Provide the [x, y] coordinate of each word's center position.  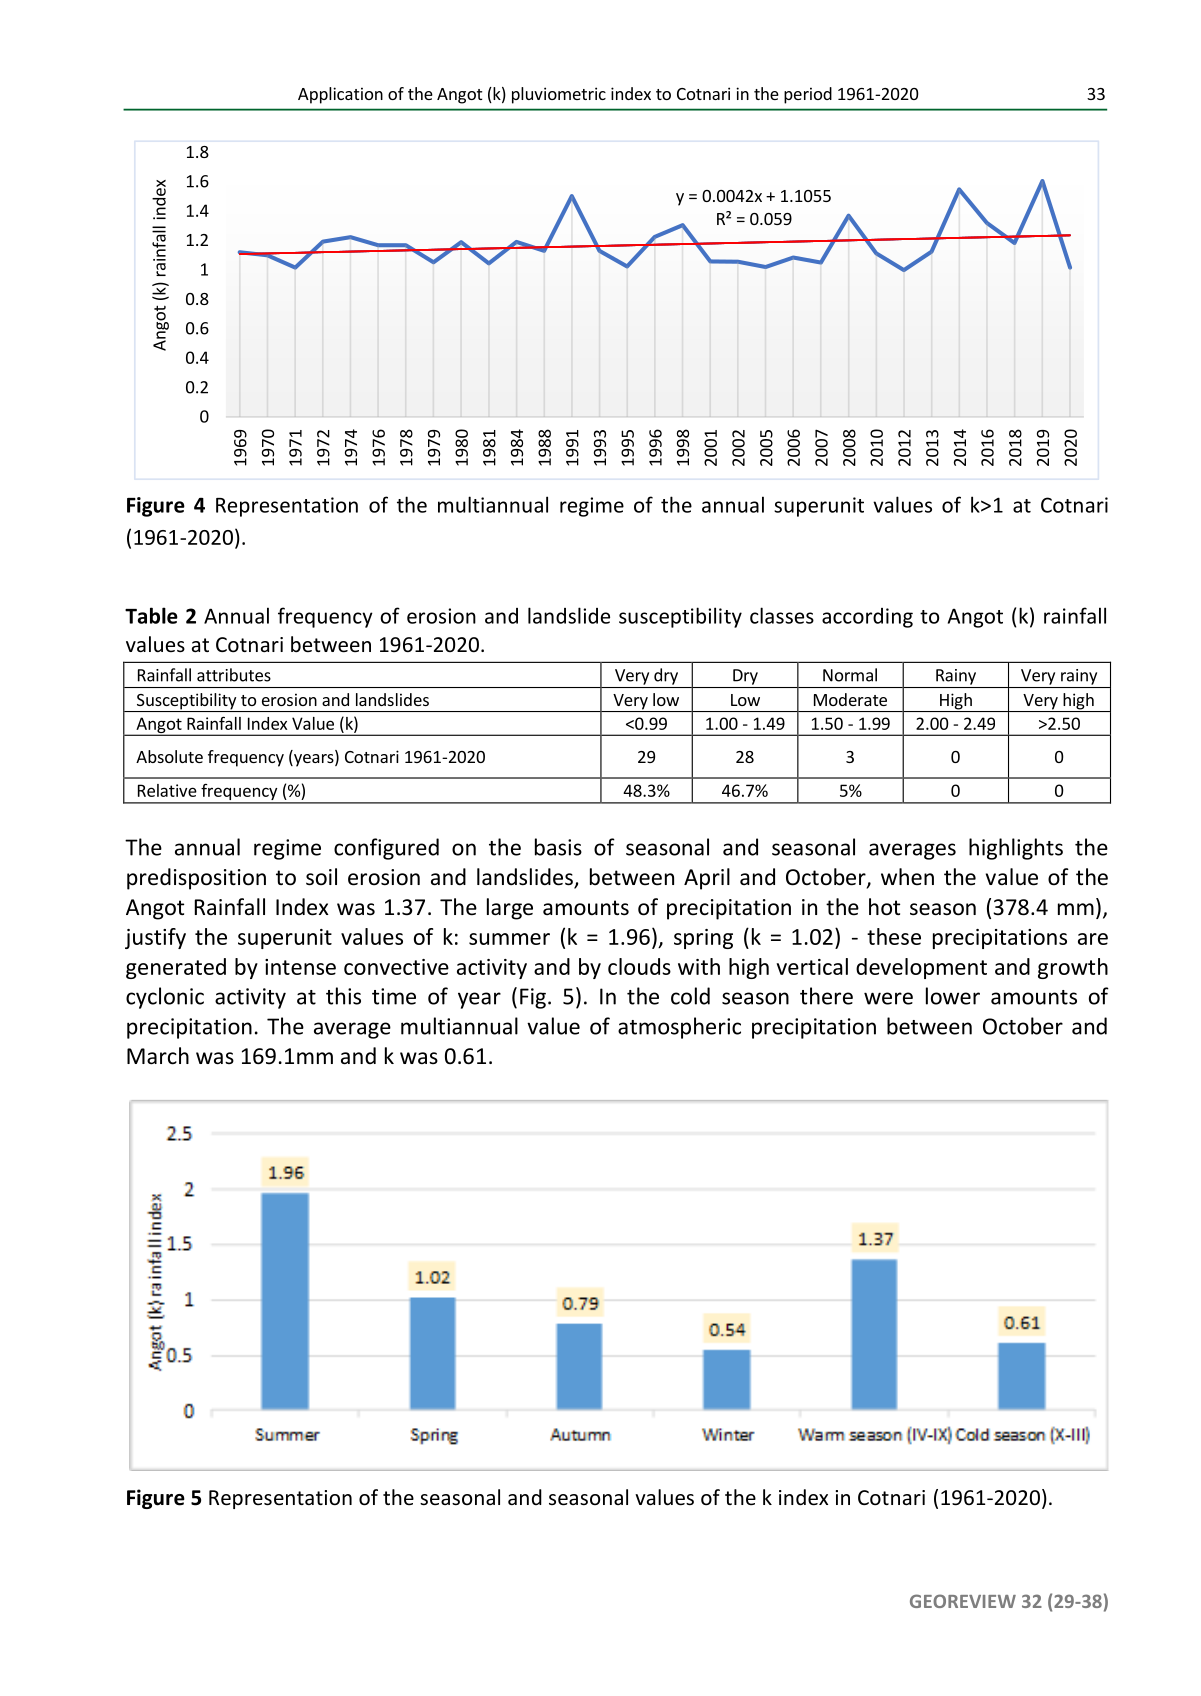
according [867, 618]
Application [340, 95]
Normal [850, 675]
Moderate [850, 699]
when [907, 877]
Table [151, 615]
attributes [234, 675]
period [808, 95]
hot [884, 907]
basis [558, 847]
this [343, 996]
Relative [167, 790]
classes [782, 615]
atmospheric [679, 1028]
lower [953, 996]
